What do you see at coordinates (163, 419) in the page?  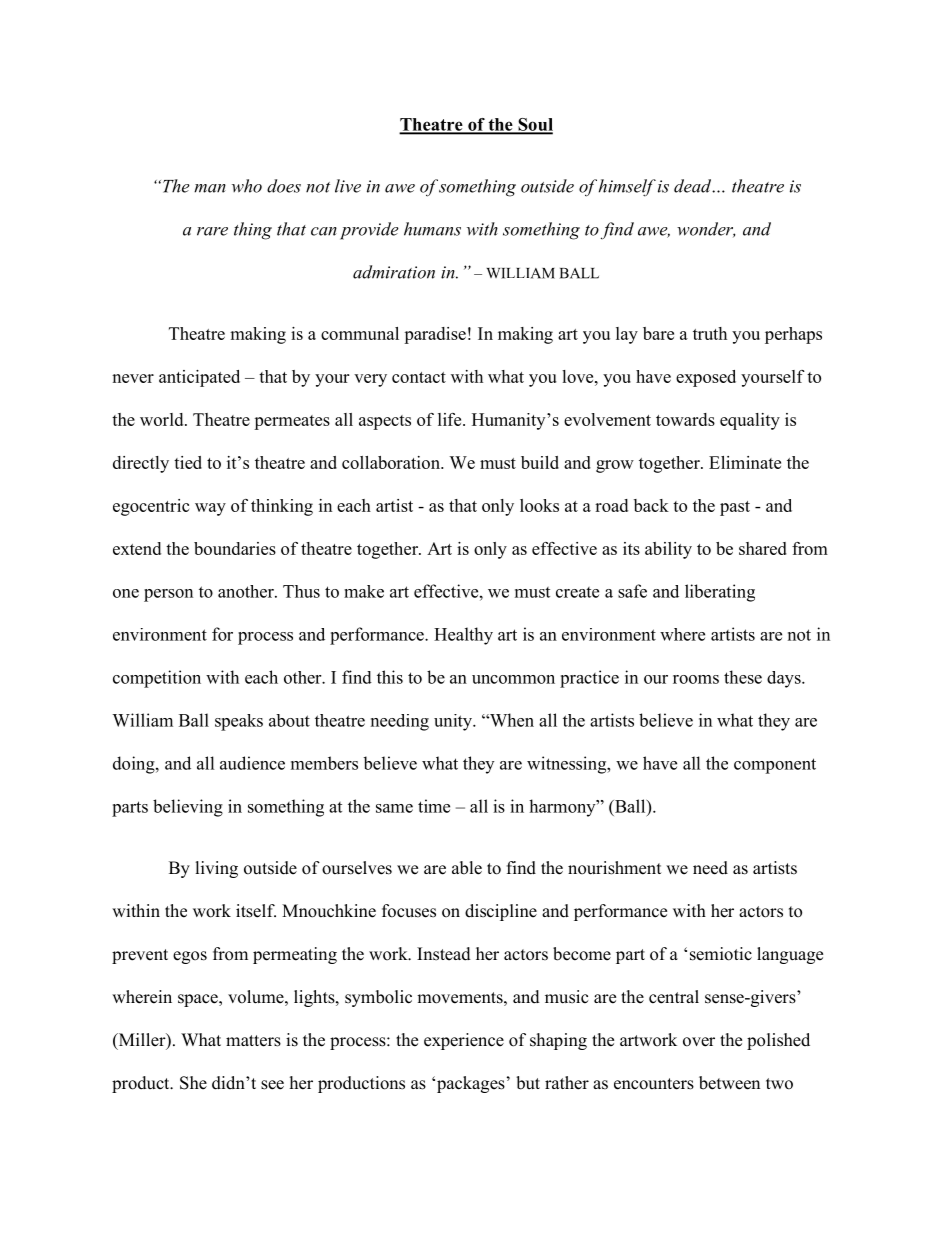 I see `world` at bounding box center [163, 419].
